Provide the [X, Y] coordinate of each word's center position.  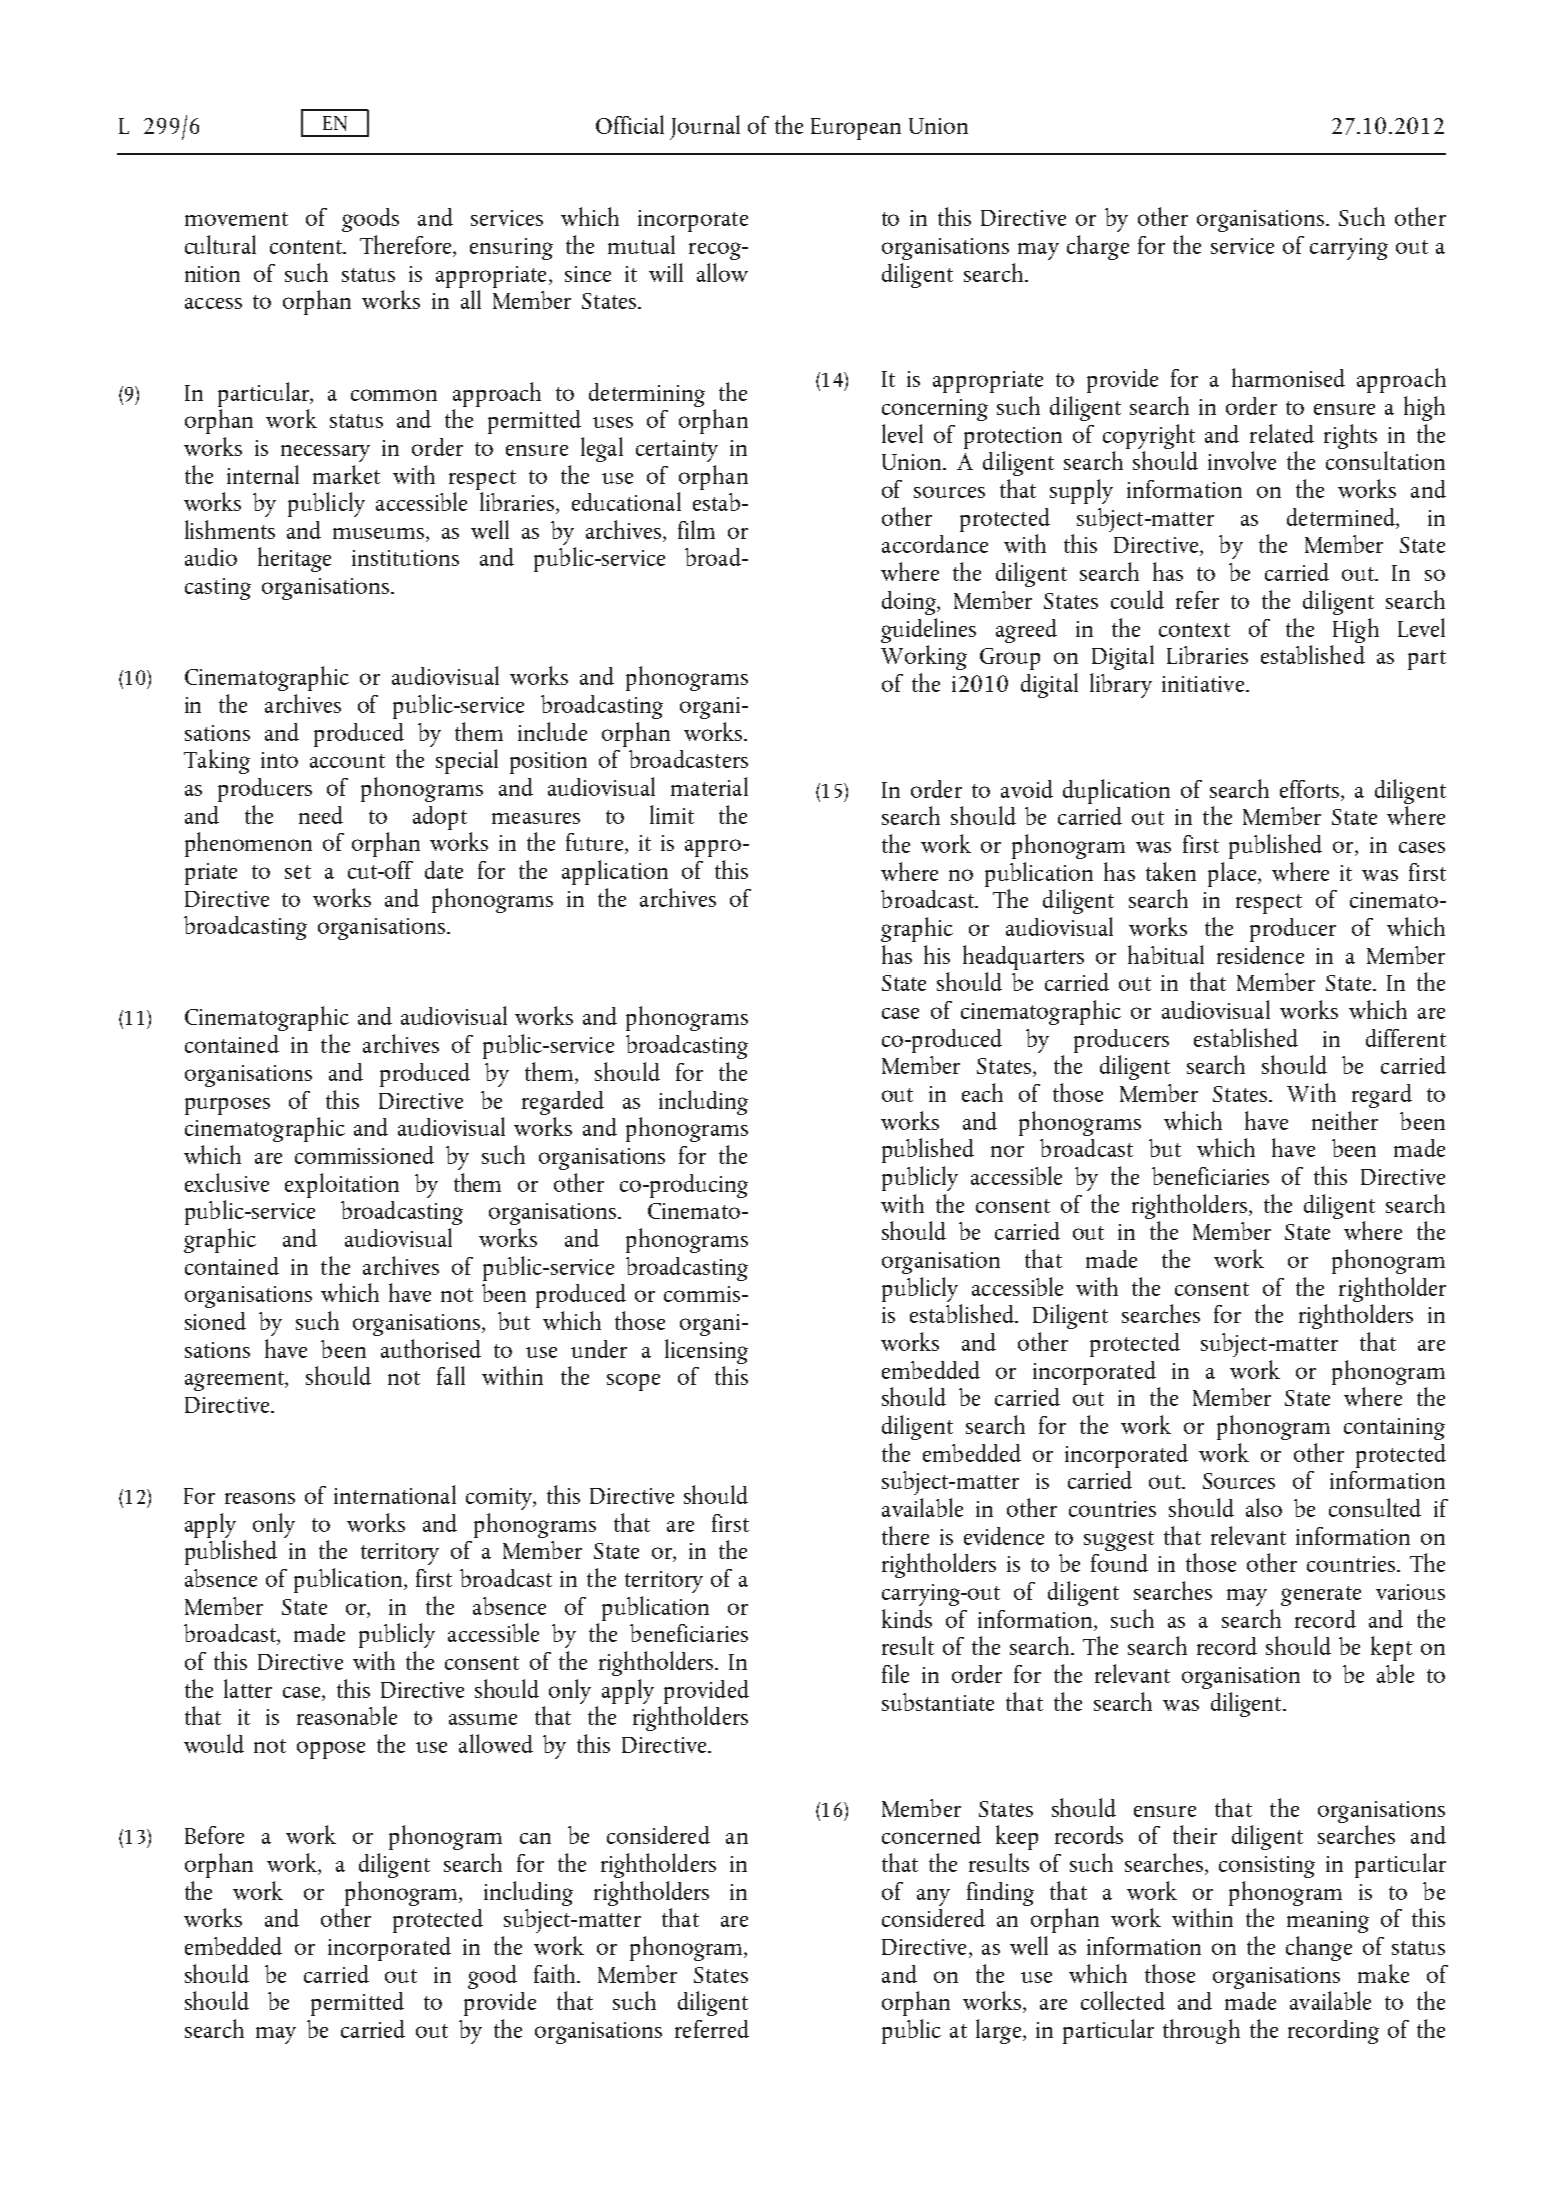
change [1319, 1948]
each [982, 1092]
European [856, 129]
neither [1345, 1120]
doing [910, 603]
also [1264, 1507]
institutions [405, 558]
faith [556, 1973]
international [395, 1494]
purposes [227, 1106]
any [933, 1897]
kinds [907, 1618]
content [307, 247]
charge [1098, 247]
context [1194, 630]
